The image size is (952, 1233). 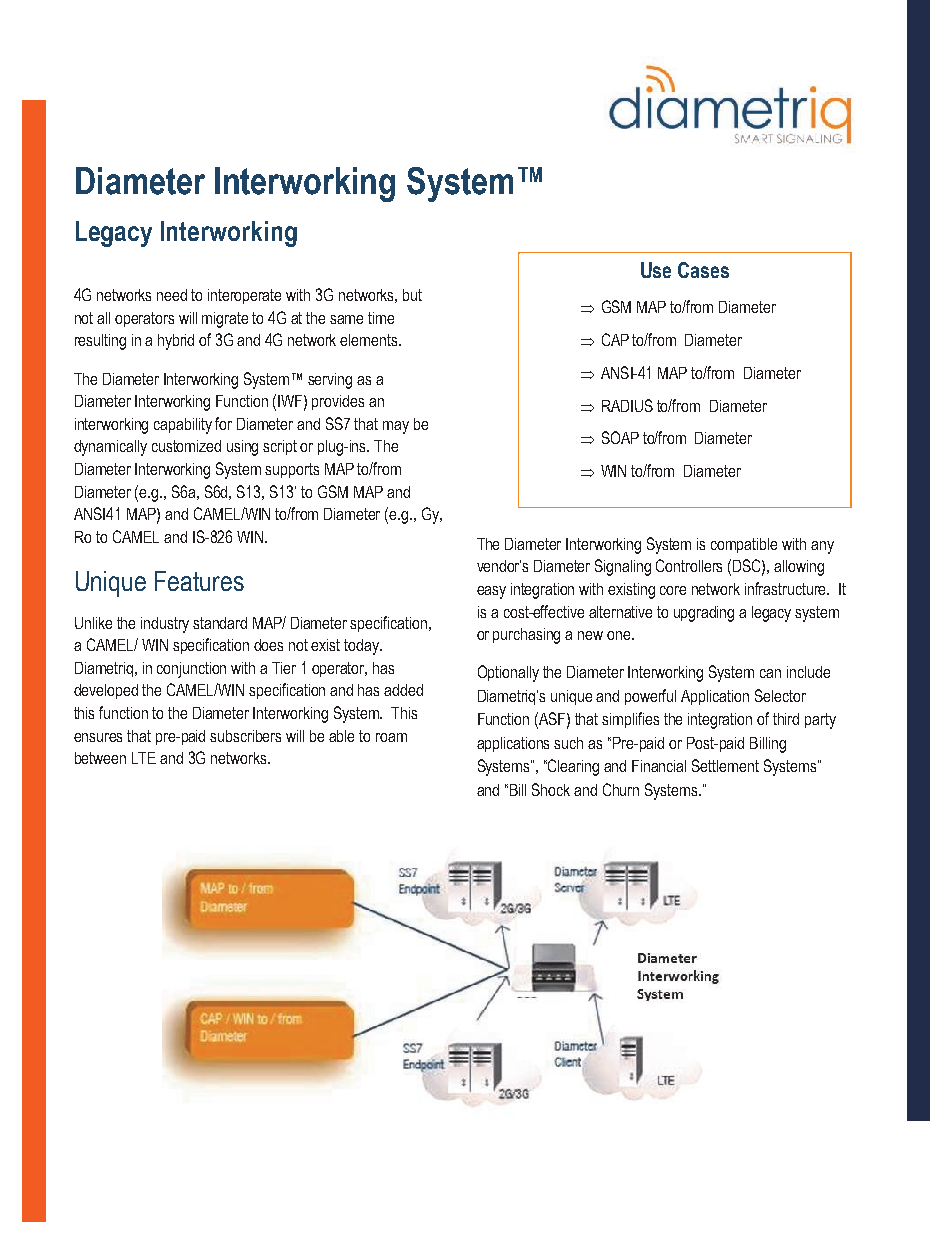 What do you see at coordinates (491, 592) in the page?
I see `easy` at bounding box center [491, 592].
